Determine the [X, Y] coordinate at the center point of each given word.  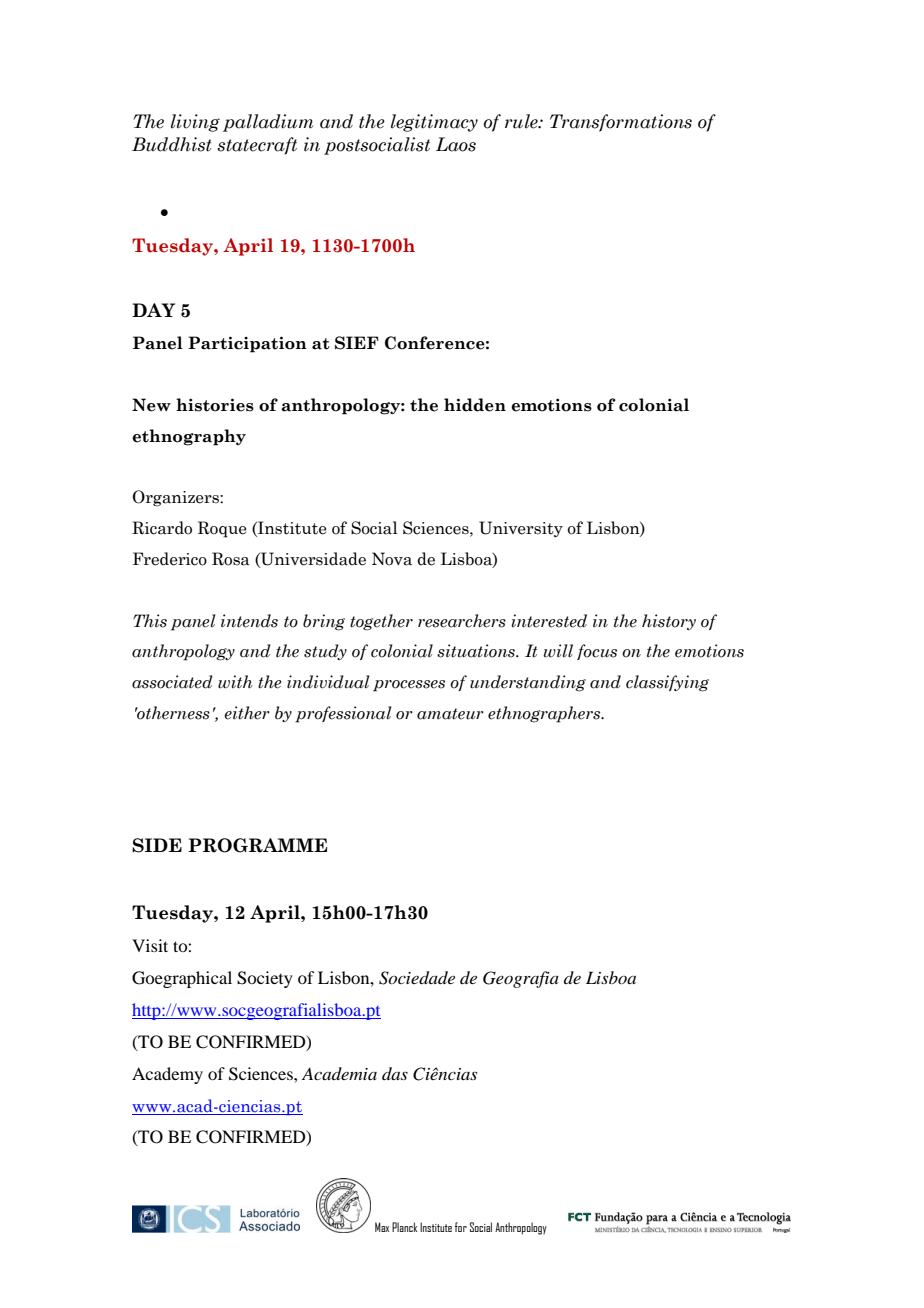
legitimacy [434, 123]
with [235, 682]
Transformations [621, 123]
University [521, 529]
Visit [150, 945]
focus [597, 652]
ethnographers [545, 714]
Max [382, 1227]
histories [215, 405]
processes [409, 686]
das [395, 1073]
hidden [475, 405]
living [195, 123]
